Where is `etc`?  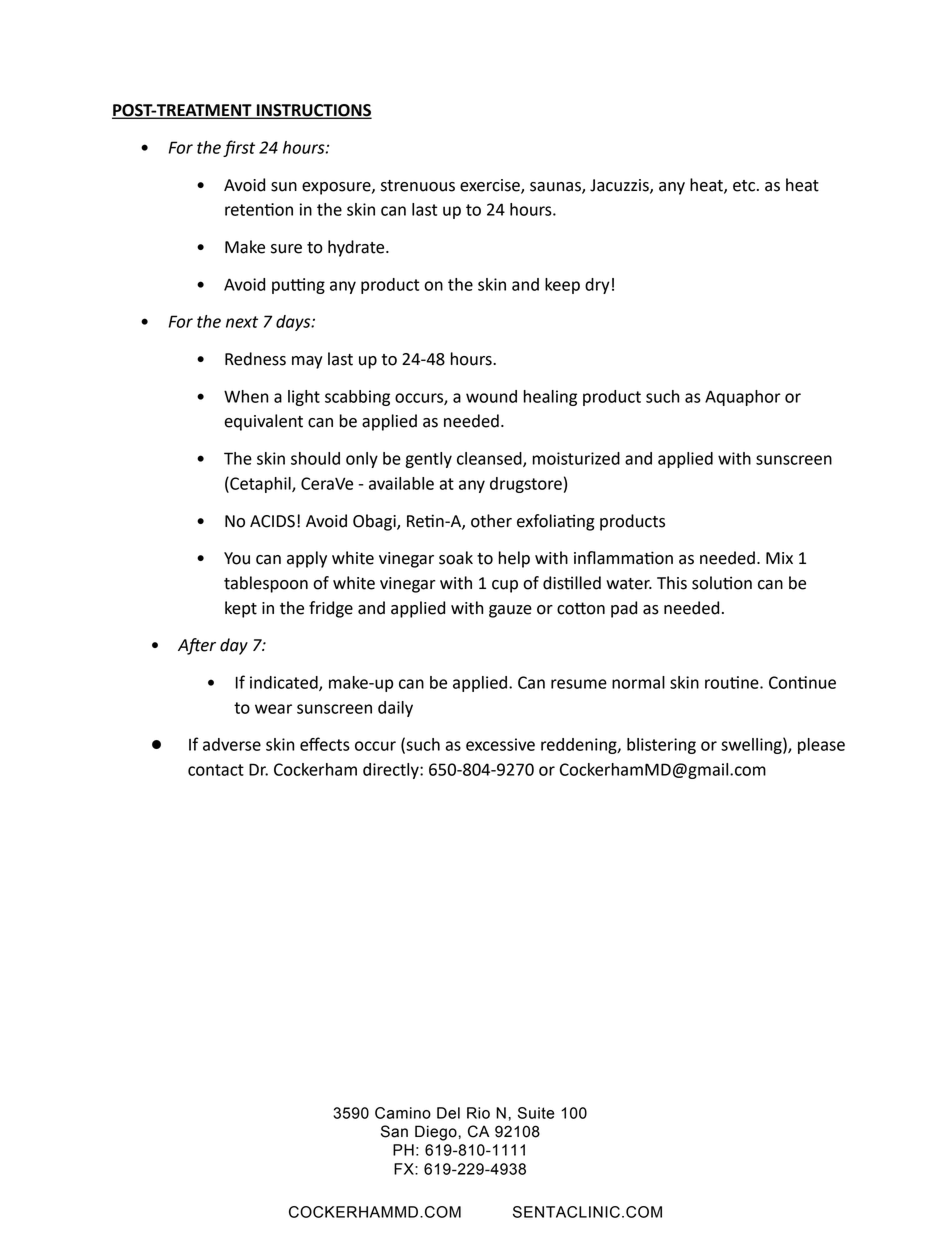
etc is located at coordinates (744, 186).
